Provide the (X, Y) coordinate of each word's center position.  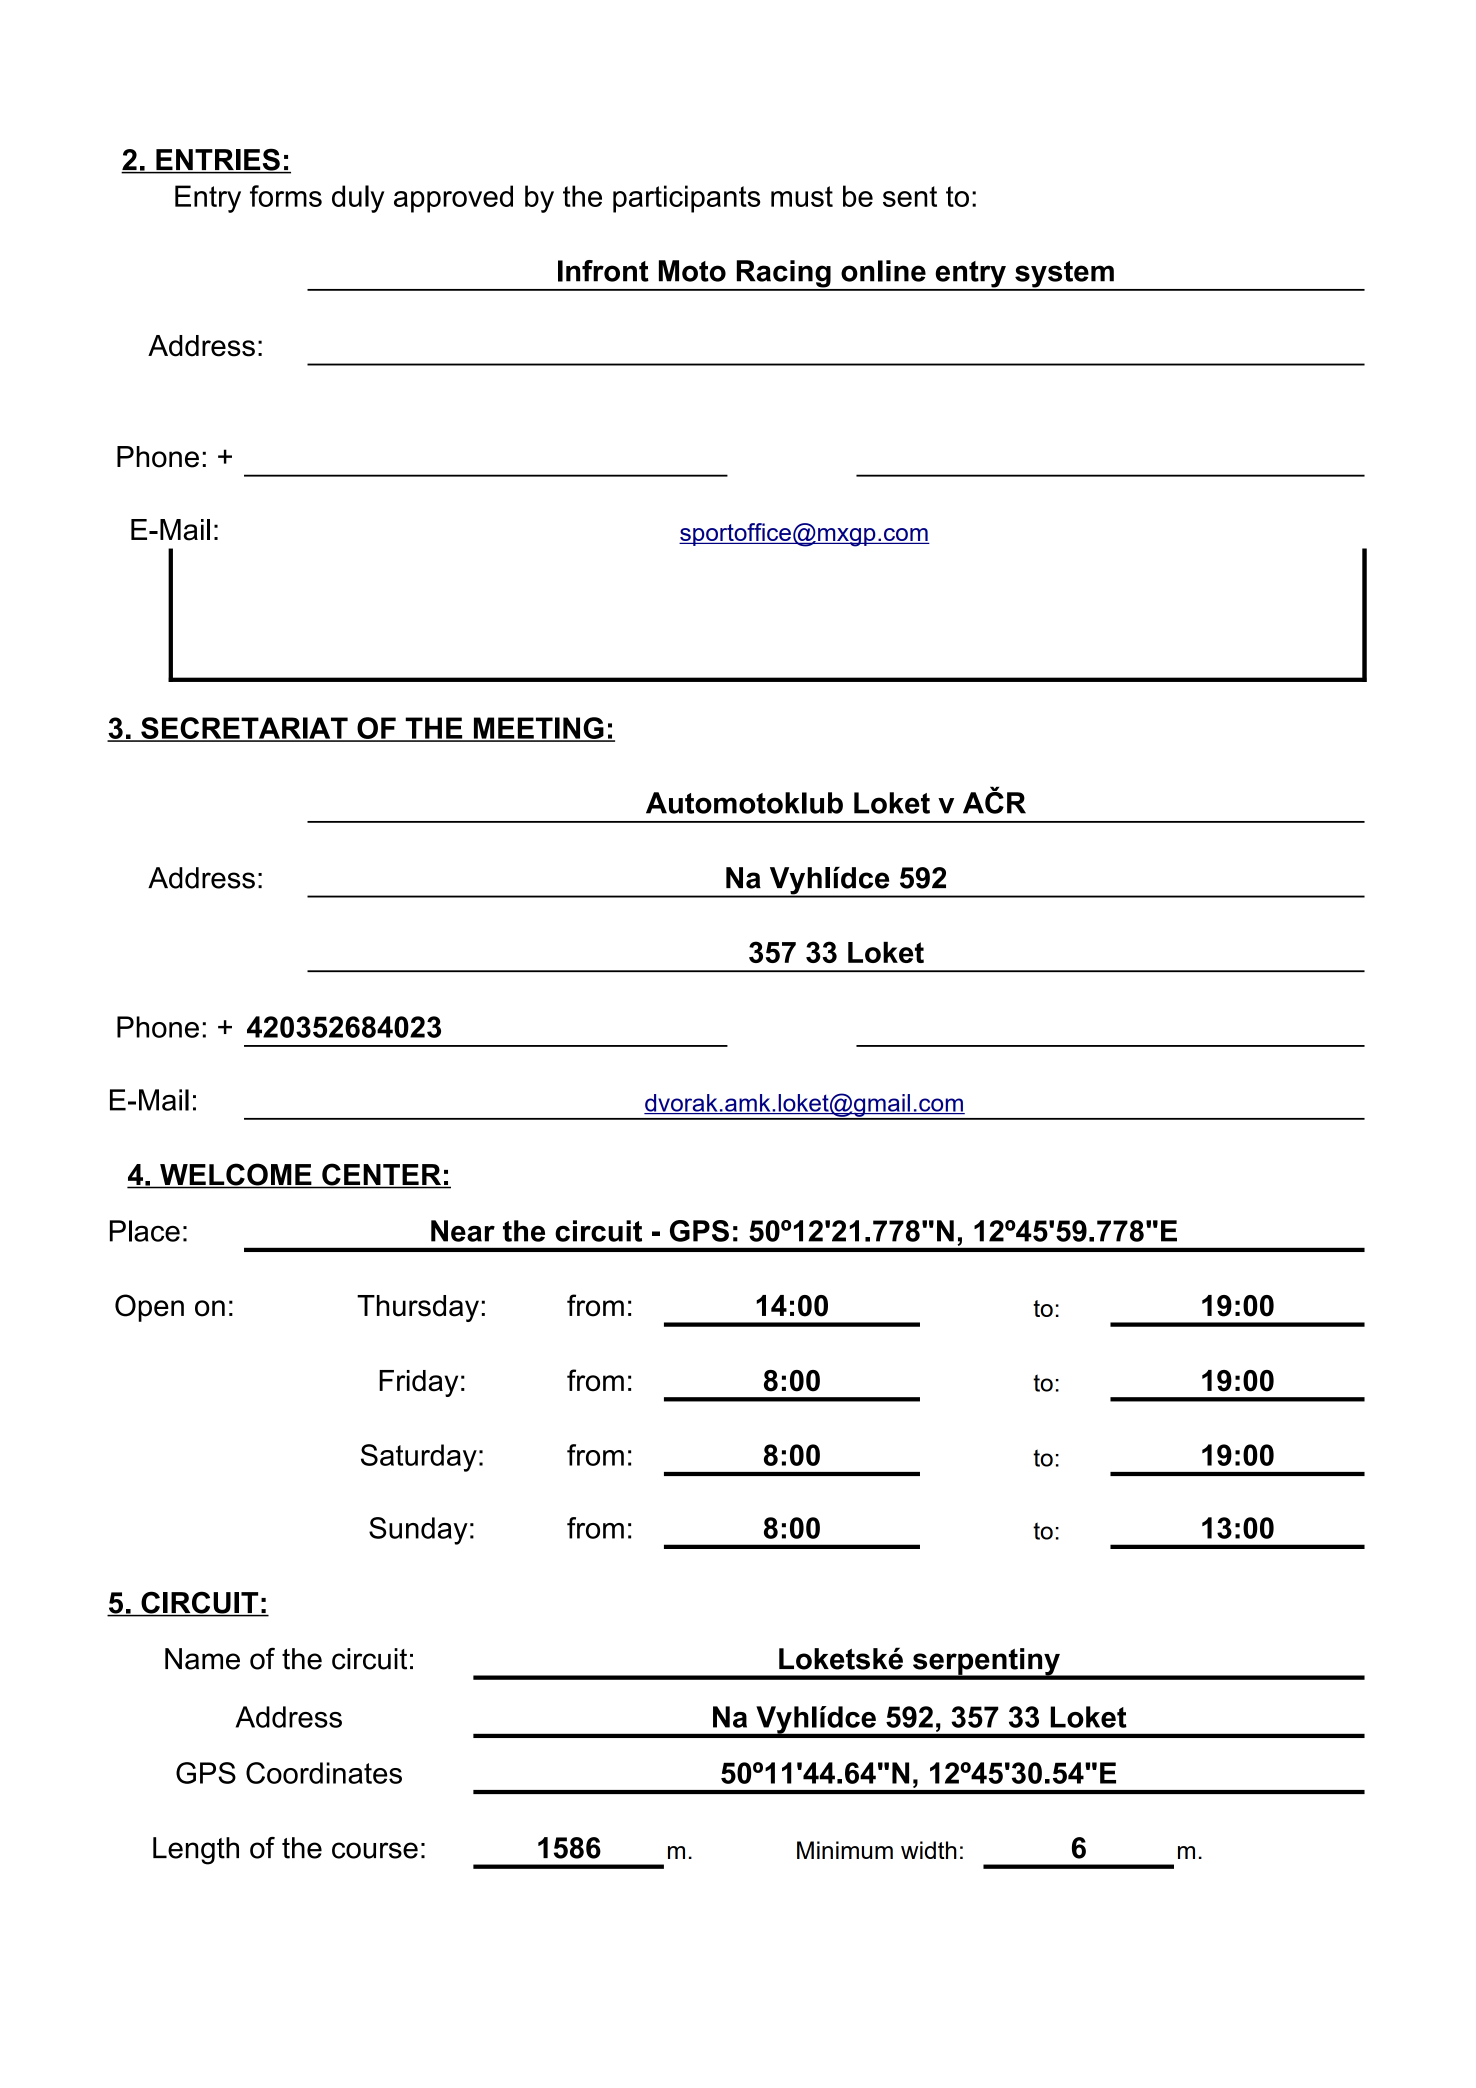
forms (286, 196)
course (375, 1850)
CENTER (382, 1175)
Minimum (845, 1850)
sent (910, 196)
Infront (603, 271)
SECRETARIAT (244, 729)
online (883, 271)
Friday (418, 1383)
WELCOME (236, 1175)
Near (463, 1231)
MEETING (538, 729)
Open (149, 1308)
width (929, 1850)
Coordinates (324, 1773)
